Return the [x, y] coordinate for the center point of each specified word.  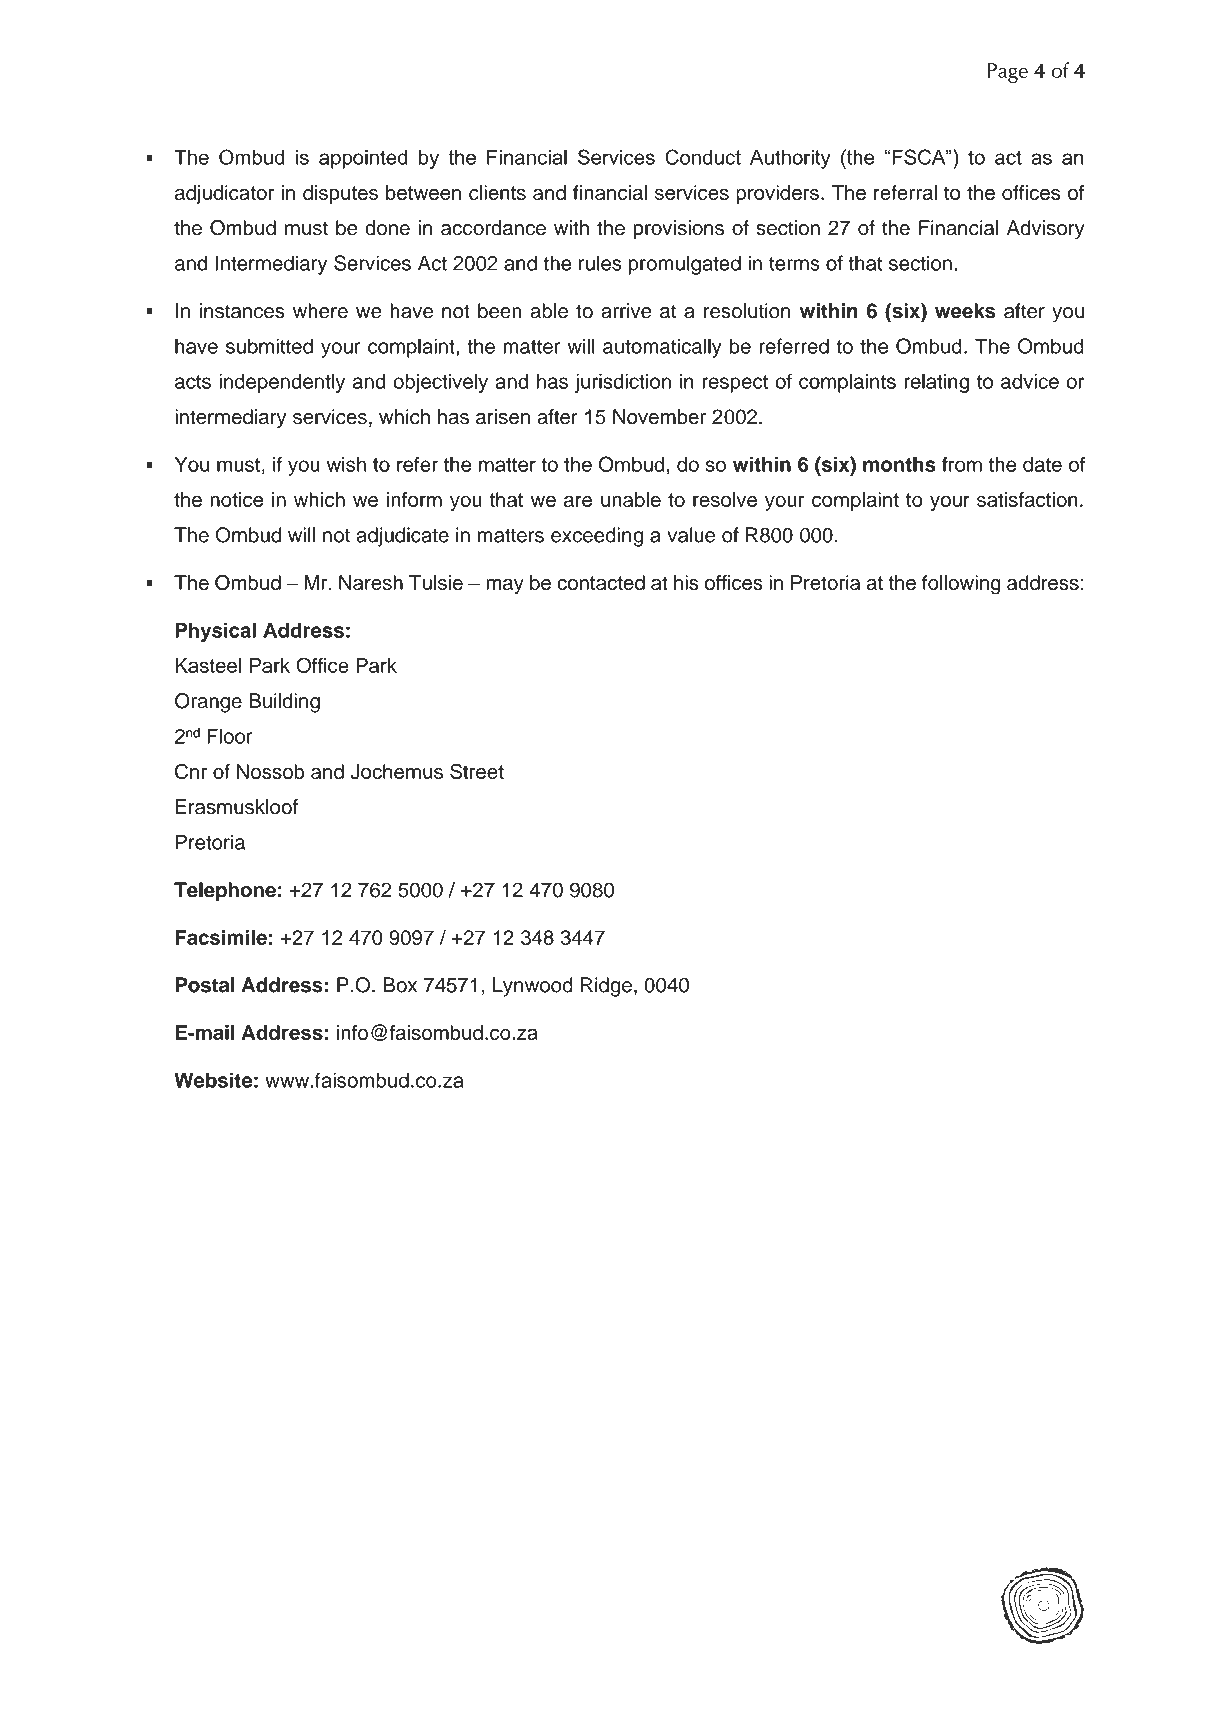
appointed [363, 159]
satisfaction [1027, 499]
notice [236, 499]
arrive [626, 311]
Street [477, 771]
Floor [230, 736]
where [320, 311]
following [961, 585]
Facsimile [221, 937]
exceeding [597, 537]
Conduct [703, 157]
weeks [965, 311]
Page [1007, 73]
